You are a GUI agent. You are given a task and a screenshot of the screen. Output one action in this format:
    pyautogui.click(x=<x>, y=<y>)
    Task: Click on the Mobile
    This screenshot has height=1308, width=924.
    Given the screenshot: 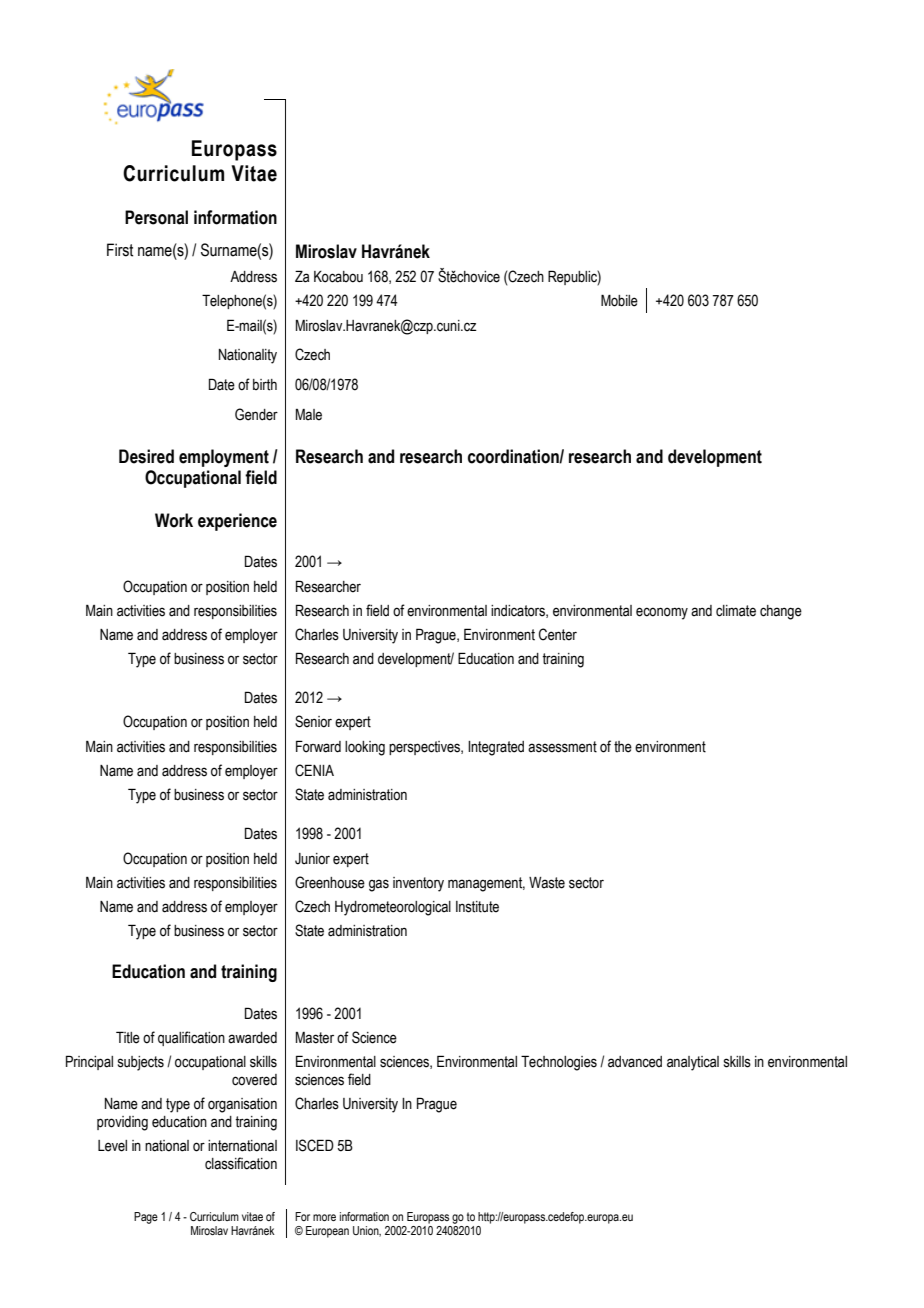 What is the action you would take?
    pyautogui.click(x=619, y=300)
